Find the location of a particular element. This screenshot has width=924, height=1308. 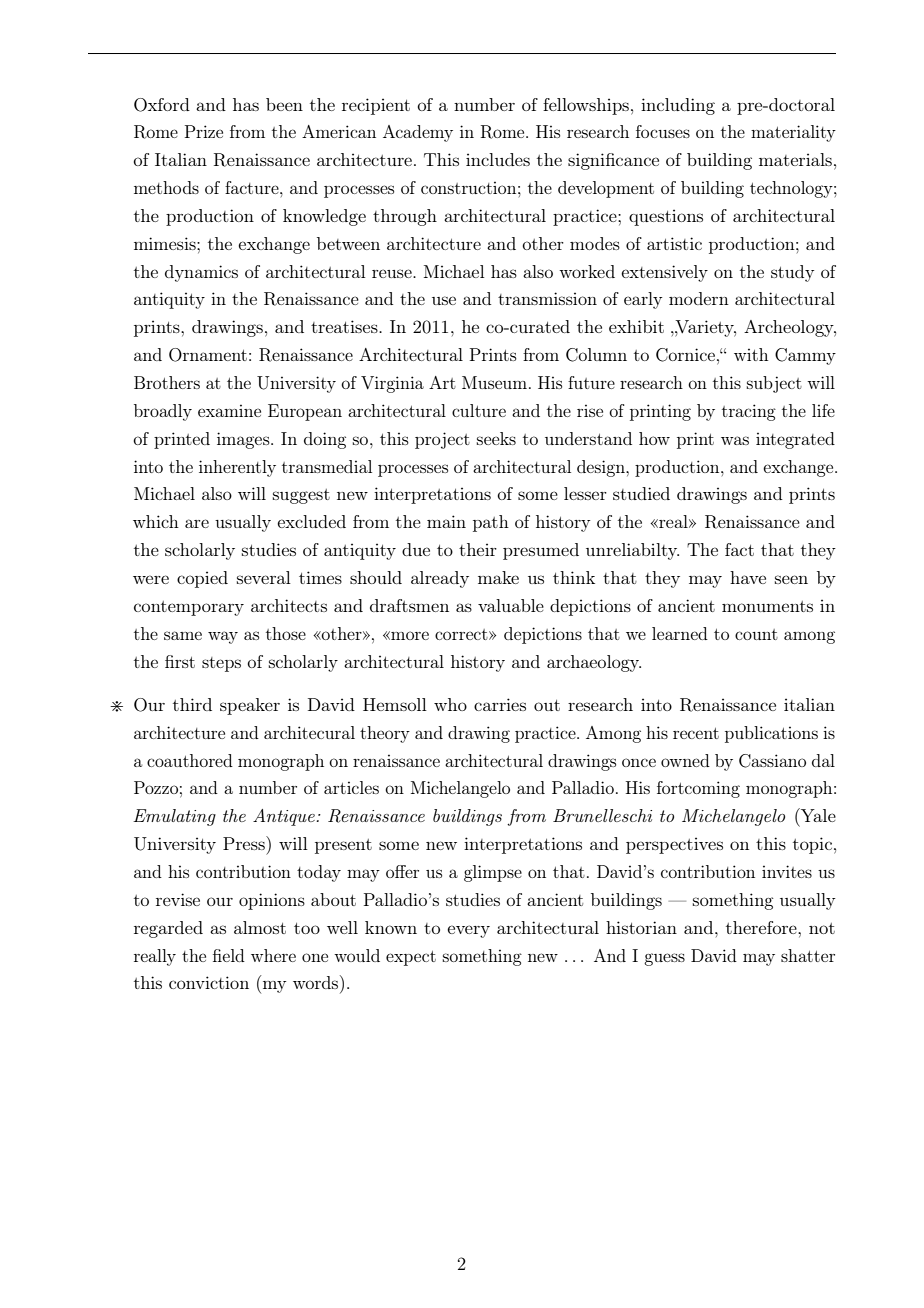

owned is located at coordinates (685, 760).
